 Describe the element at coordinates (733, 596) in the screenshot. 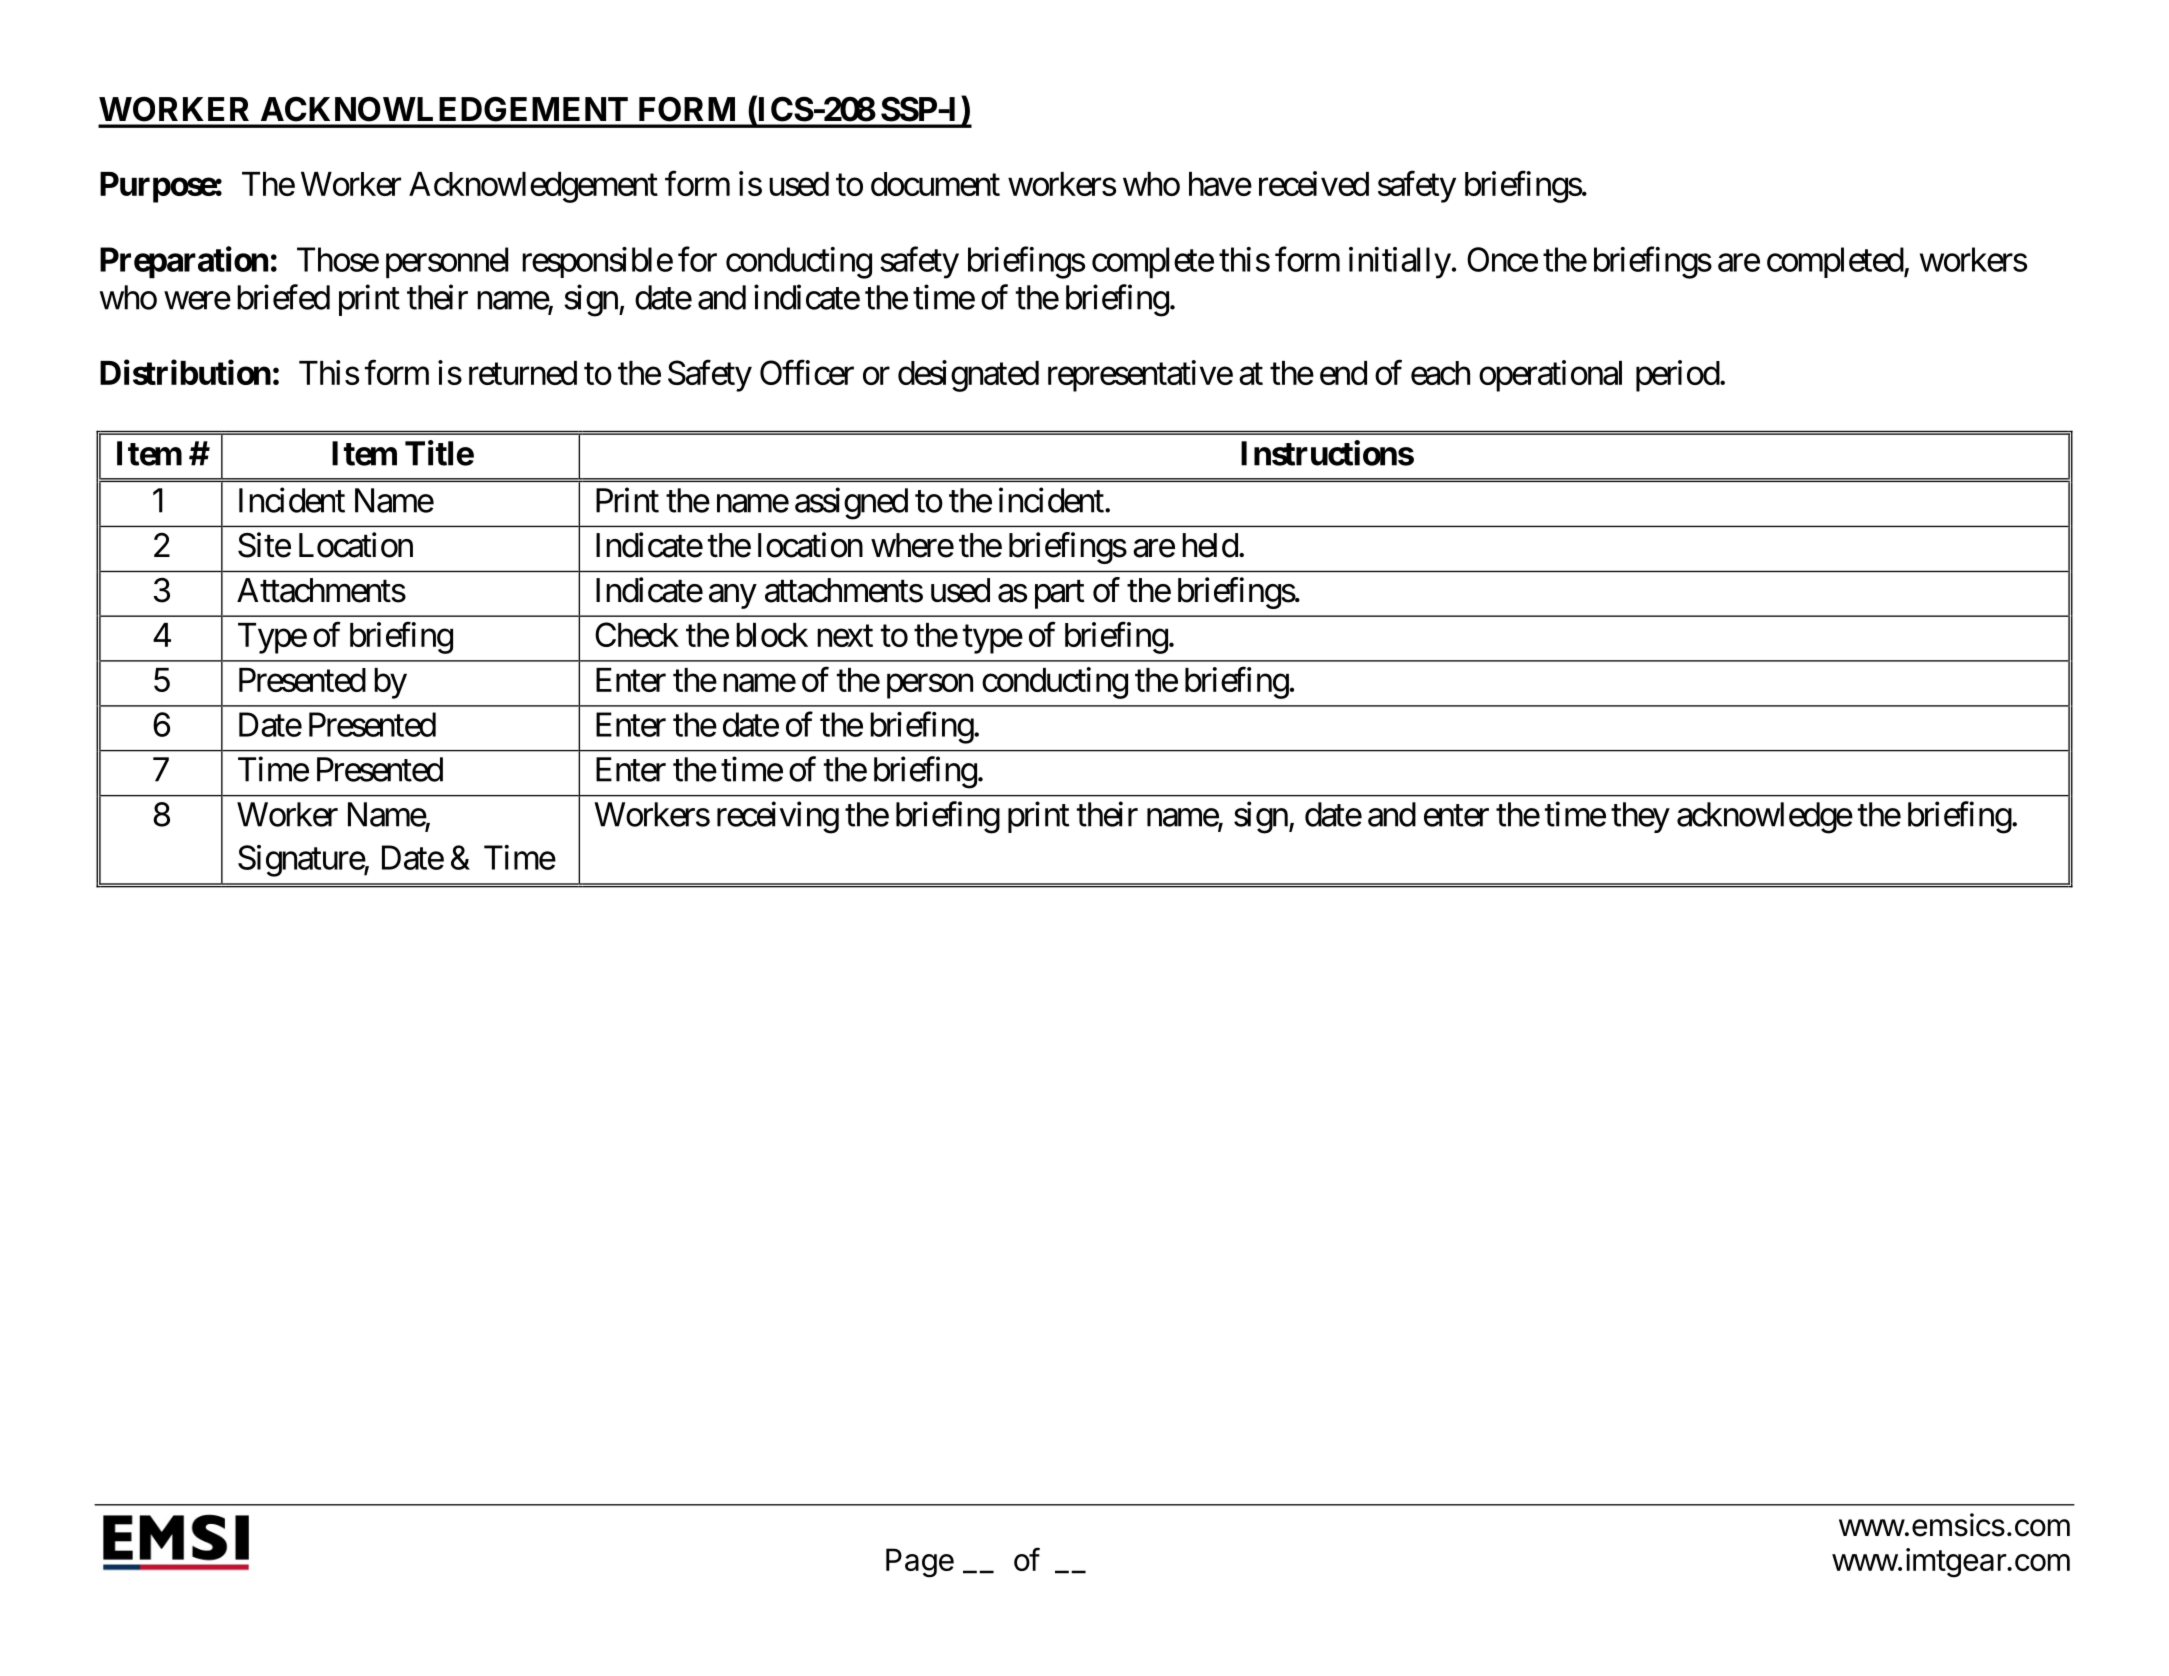

I see `any` at that location.
